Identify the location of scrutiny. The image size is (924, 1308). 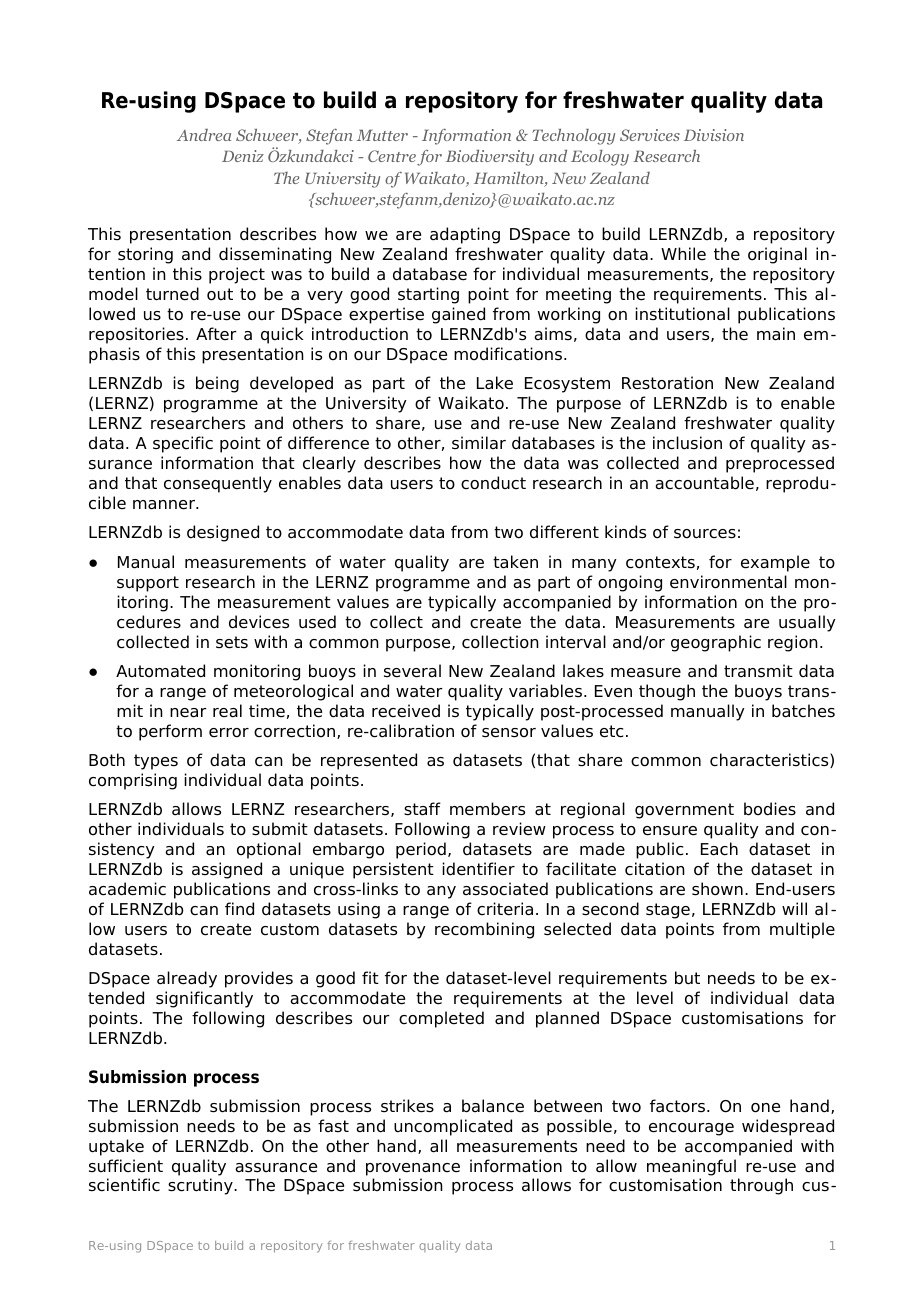
(201, 1186).
